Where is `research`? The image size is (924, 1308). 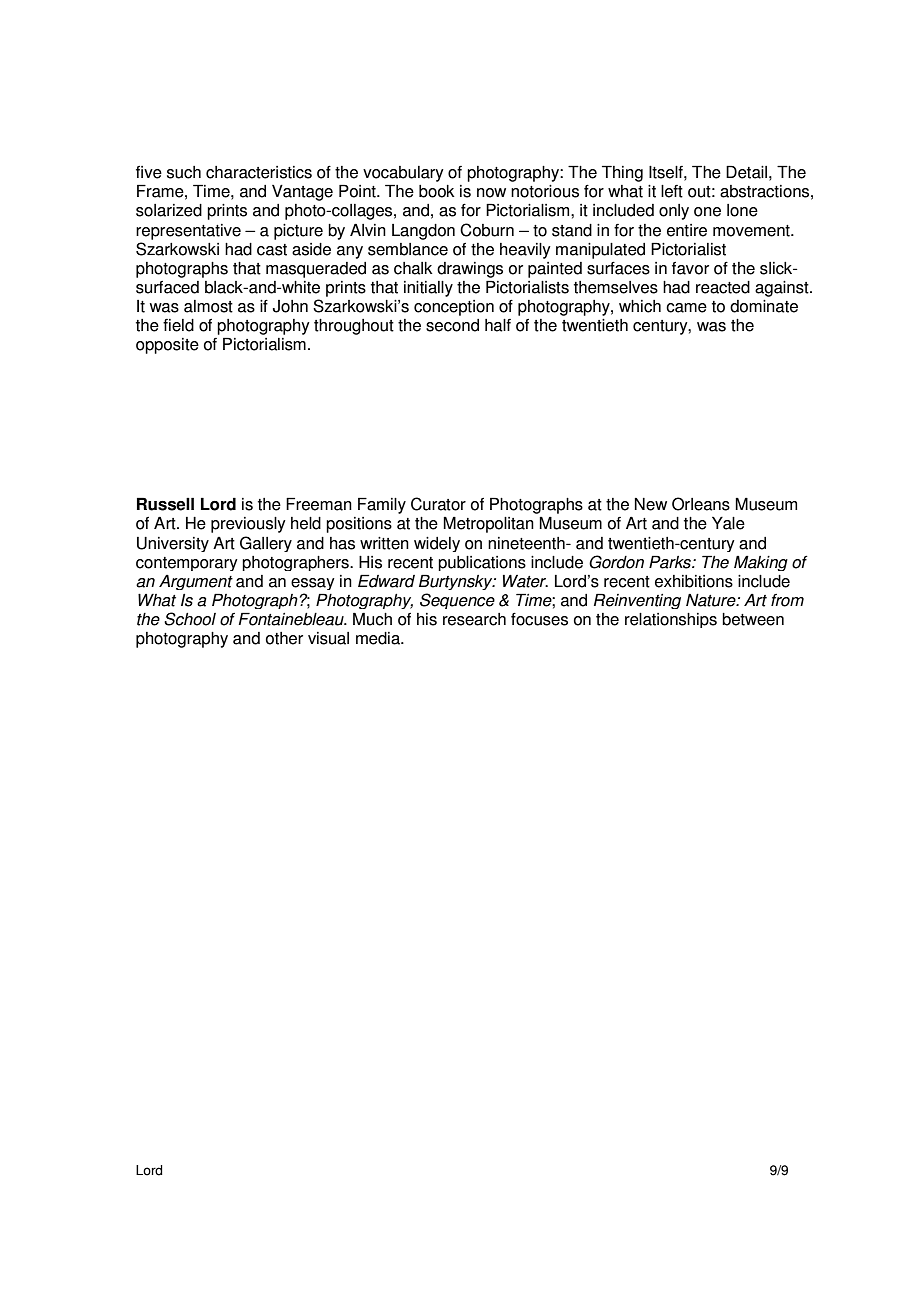
research is located at coordinates (474, 619).
